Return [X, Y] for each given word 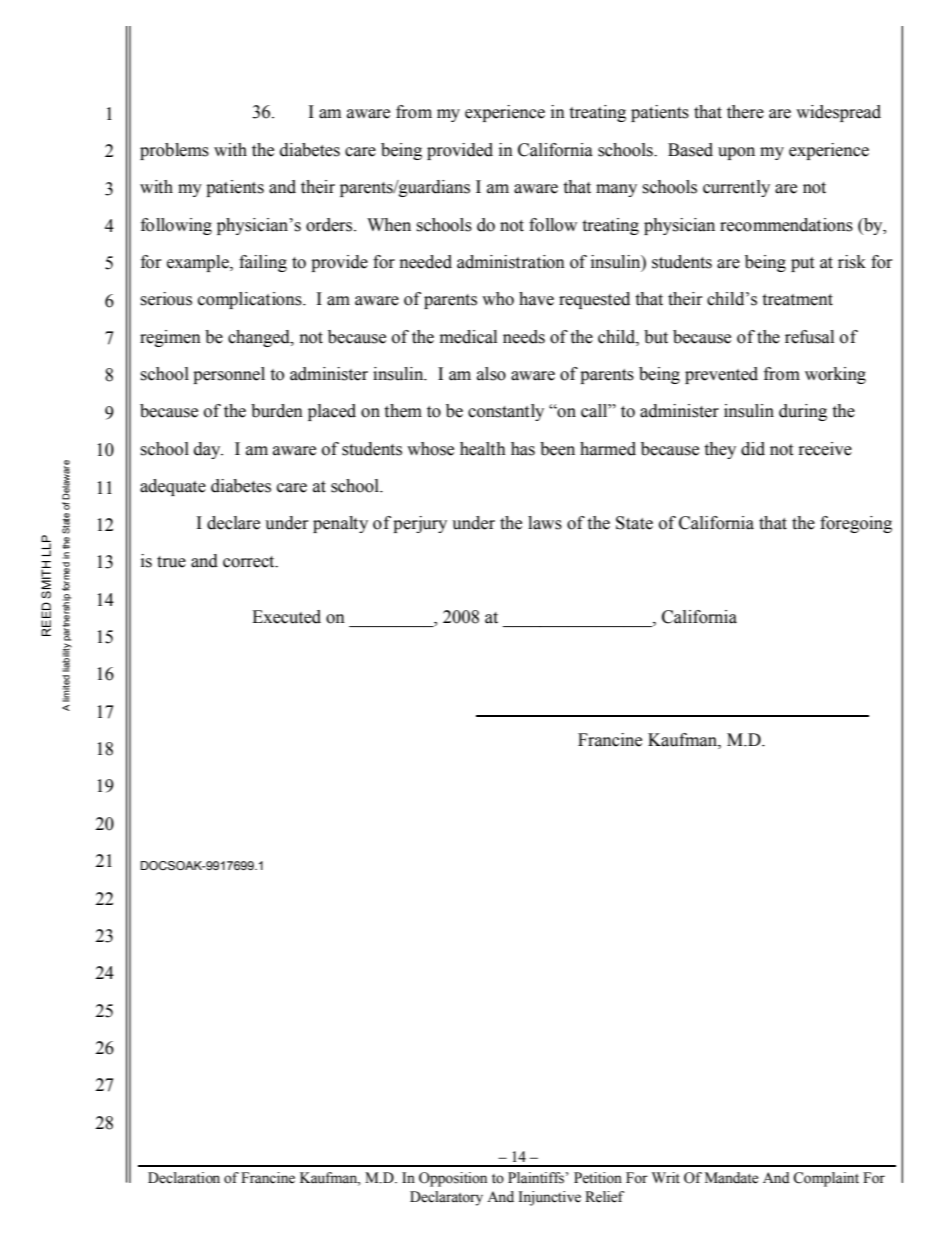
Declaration [184, 1178]
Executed [286, 617]
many [616, 190]
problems [174, 151]
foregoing [856, 524]
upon [736, 153]
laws [545, 523]
